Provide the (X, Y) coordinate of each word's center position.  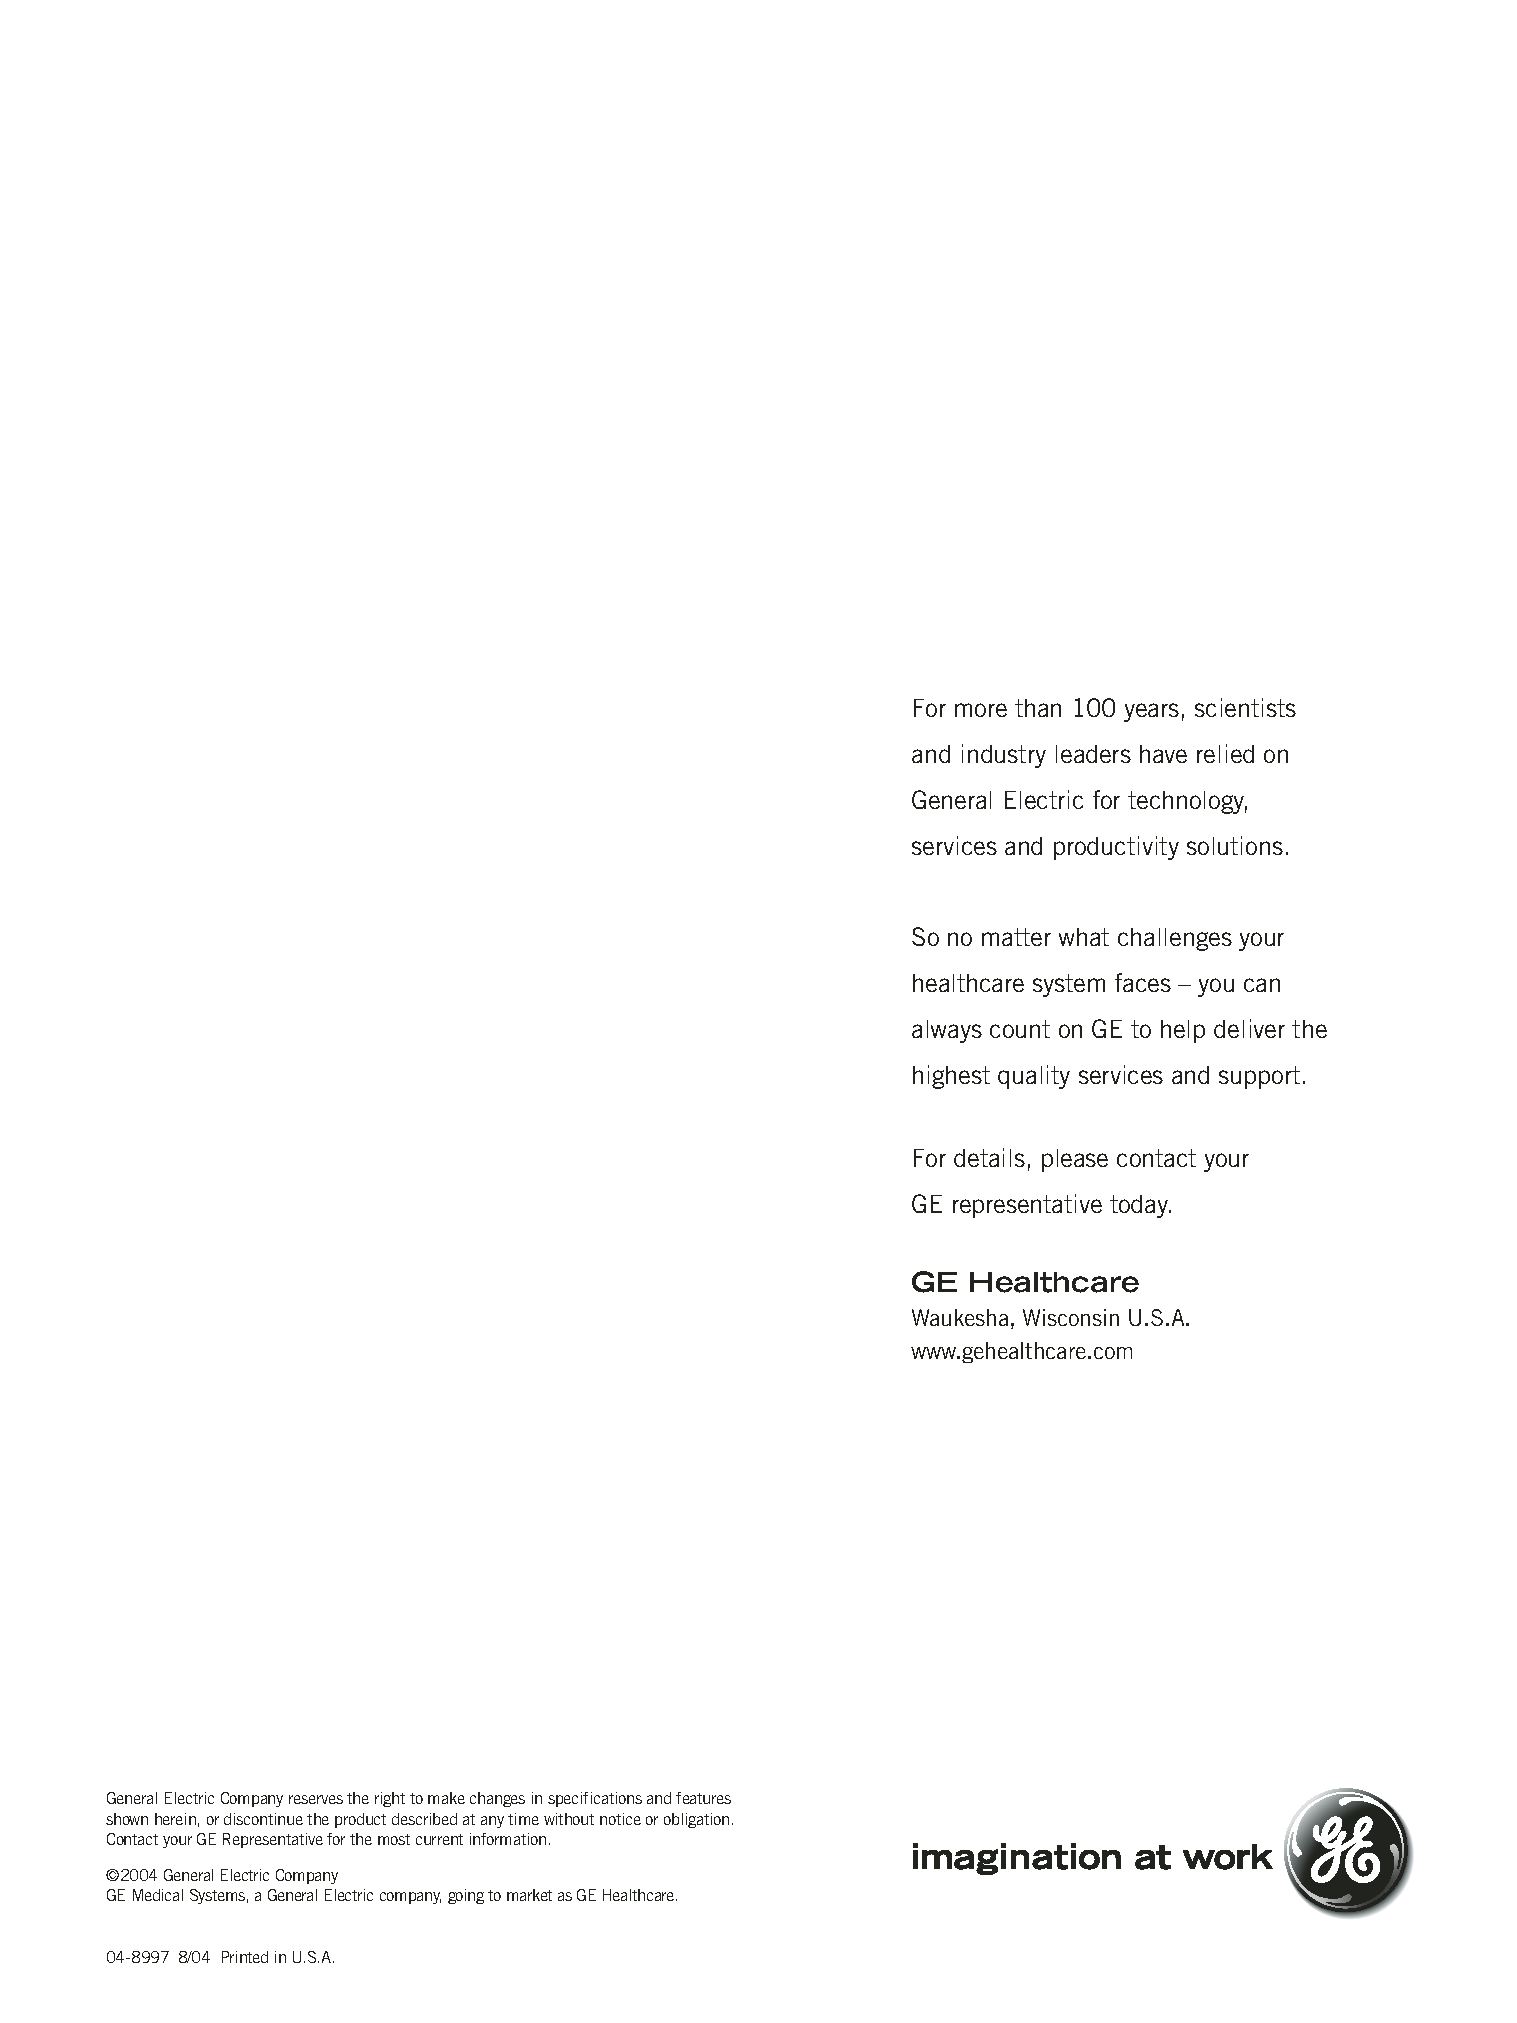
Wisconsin (1071, 1317)
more (981, 710)
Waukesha (960, 1317)
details (989, 1157)
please (1075, 1160)
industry (1004, 756)
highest (951, 1077)
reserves (316, 1799)
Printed (245, 1957)
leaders (1093, 754)
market (529, 1895)
